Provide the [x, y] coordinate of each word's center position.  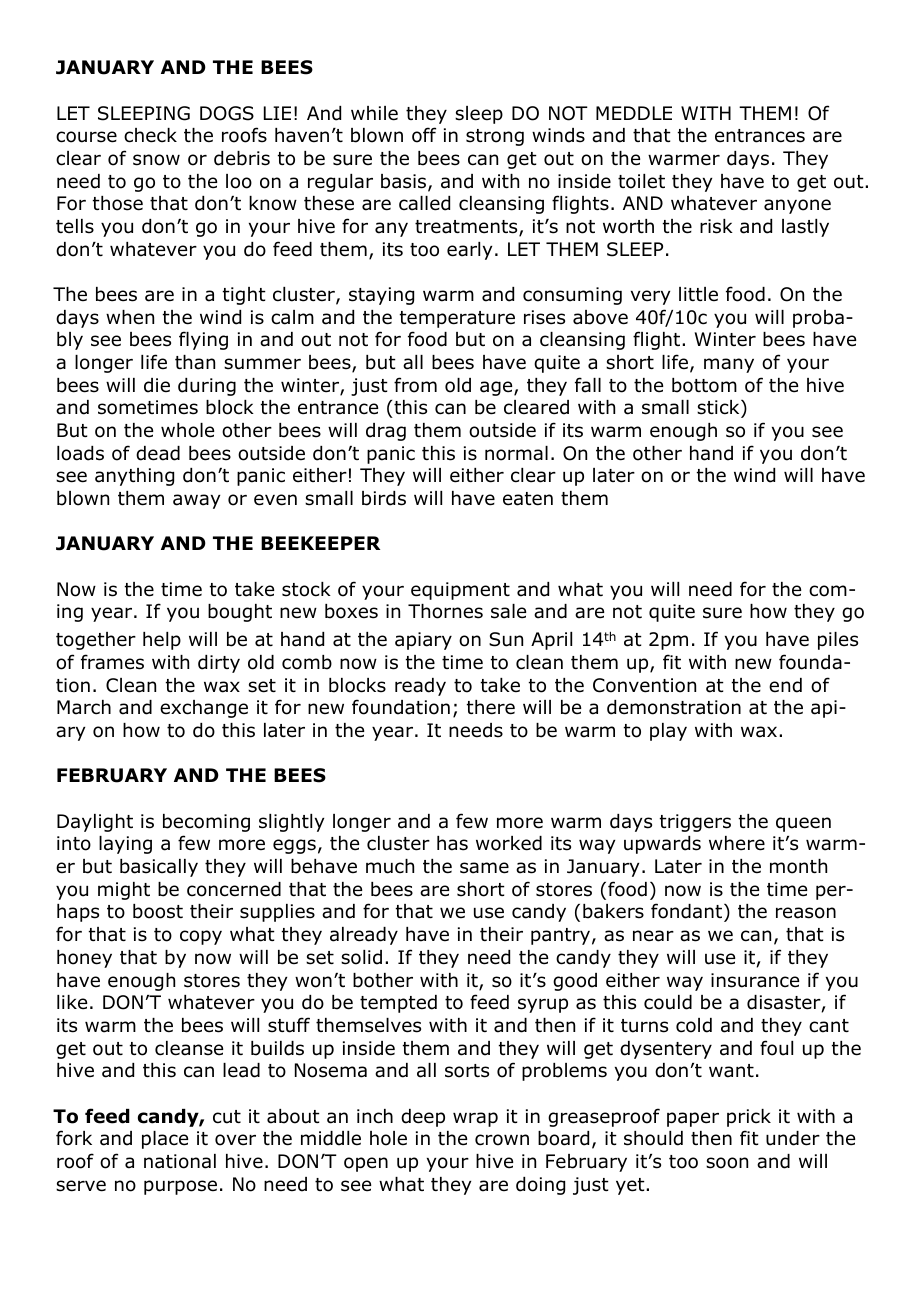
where [737, 843]
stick [719, 407]
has [452, 843]
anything [134, 477]
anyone [797, 206]
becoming [206, 823]
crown [502, 1140]
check [150, 135]
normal [516, 453]
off [424, 135]
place [165, 1140]
